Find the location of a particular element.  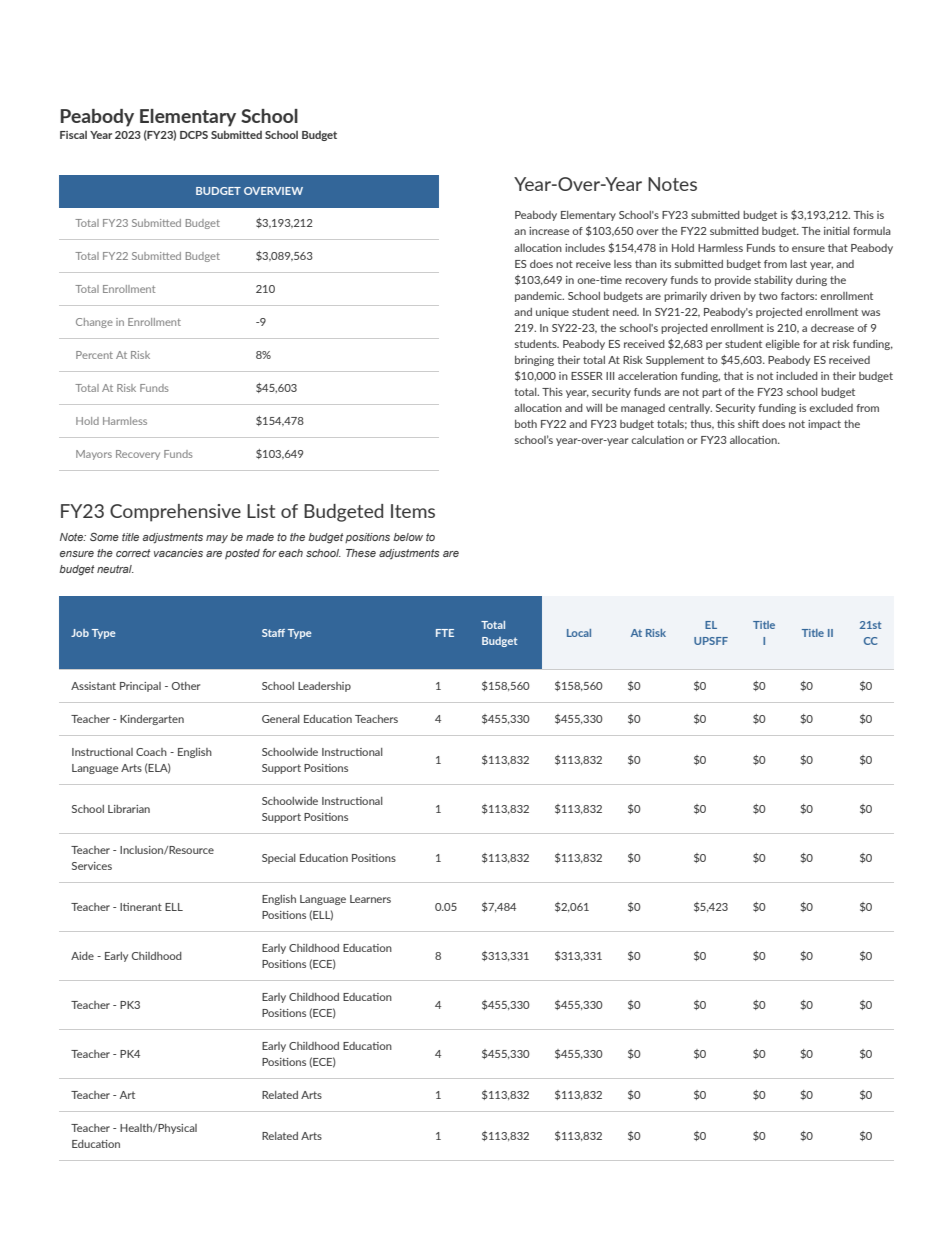

initial is located at coordinates (837, 231).
